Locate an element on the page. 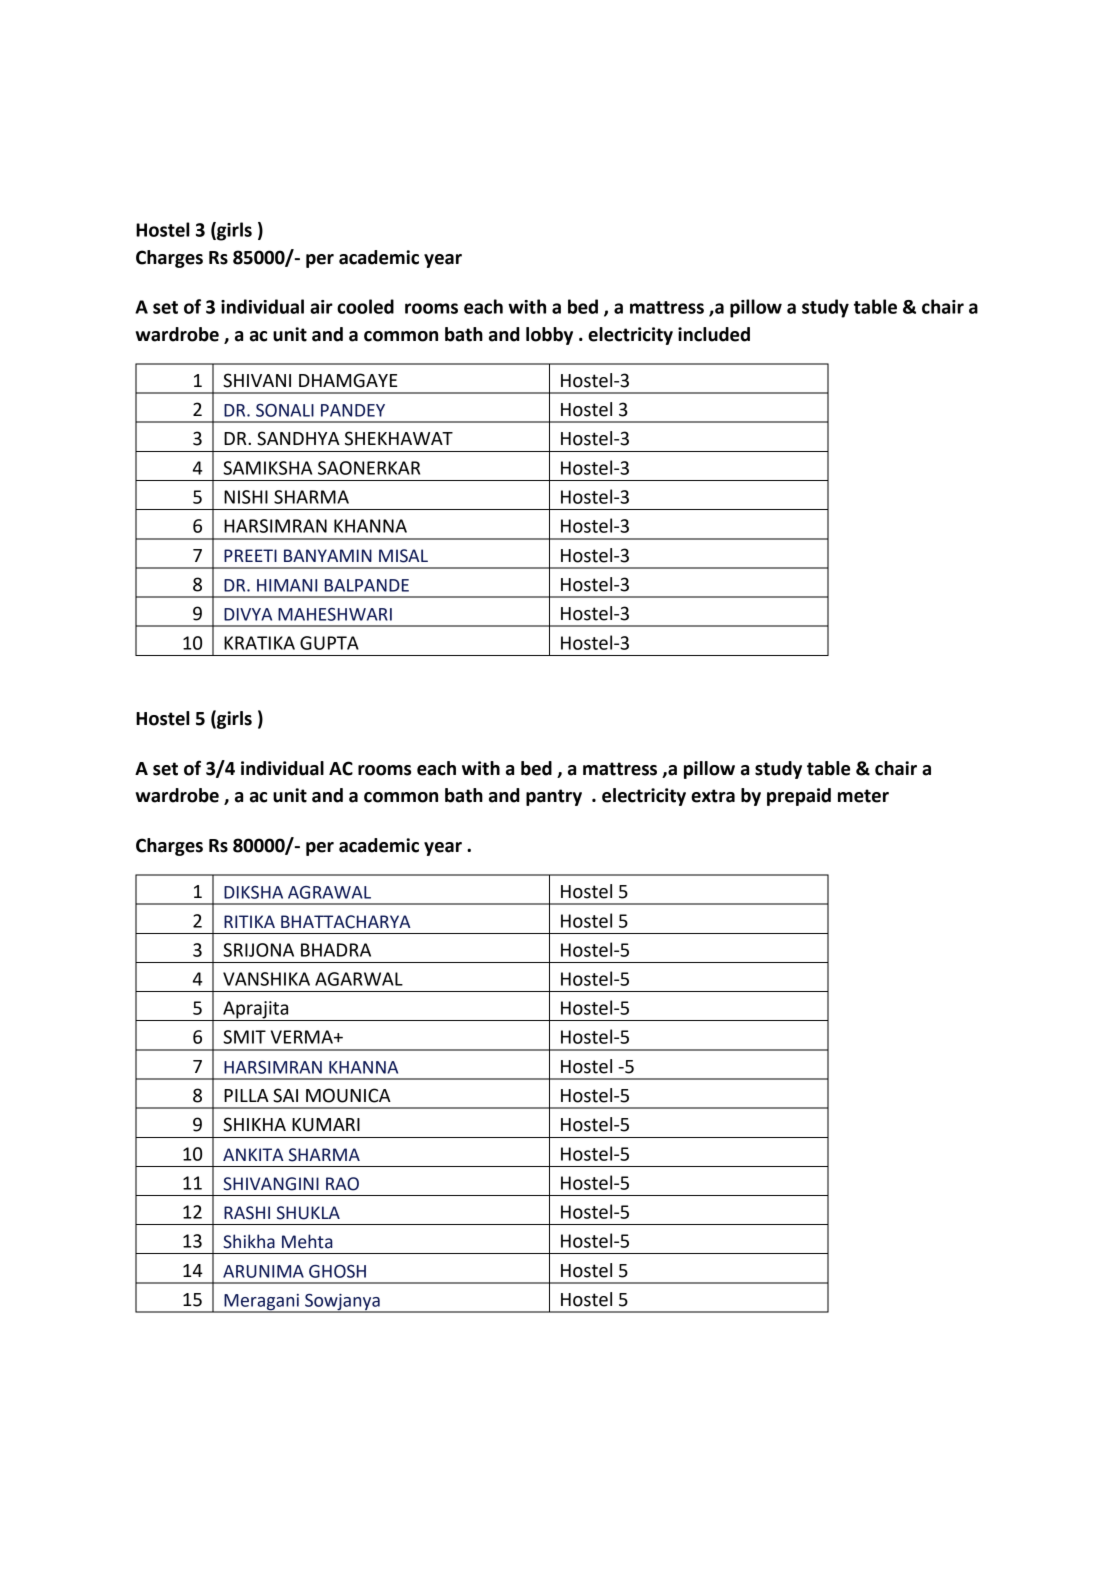 The width and height of the document is (1119, 1582). lobby is located at coordinates (549, 336).
